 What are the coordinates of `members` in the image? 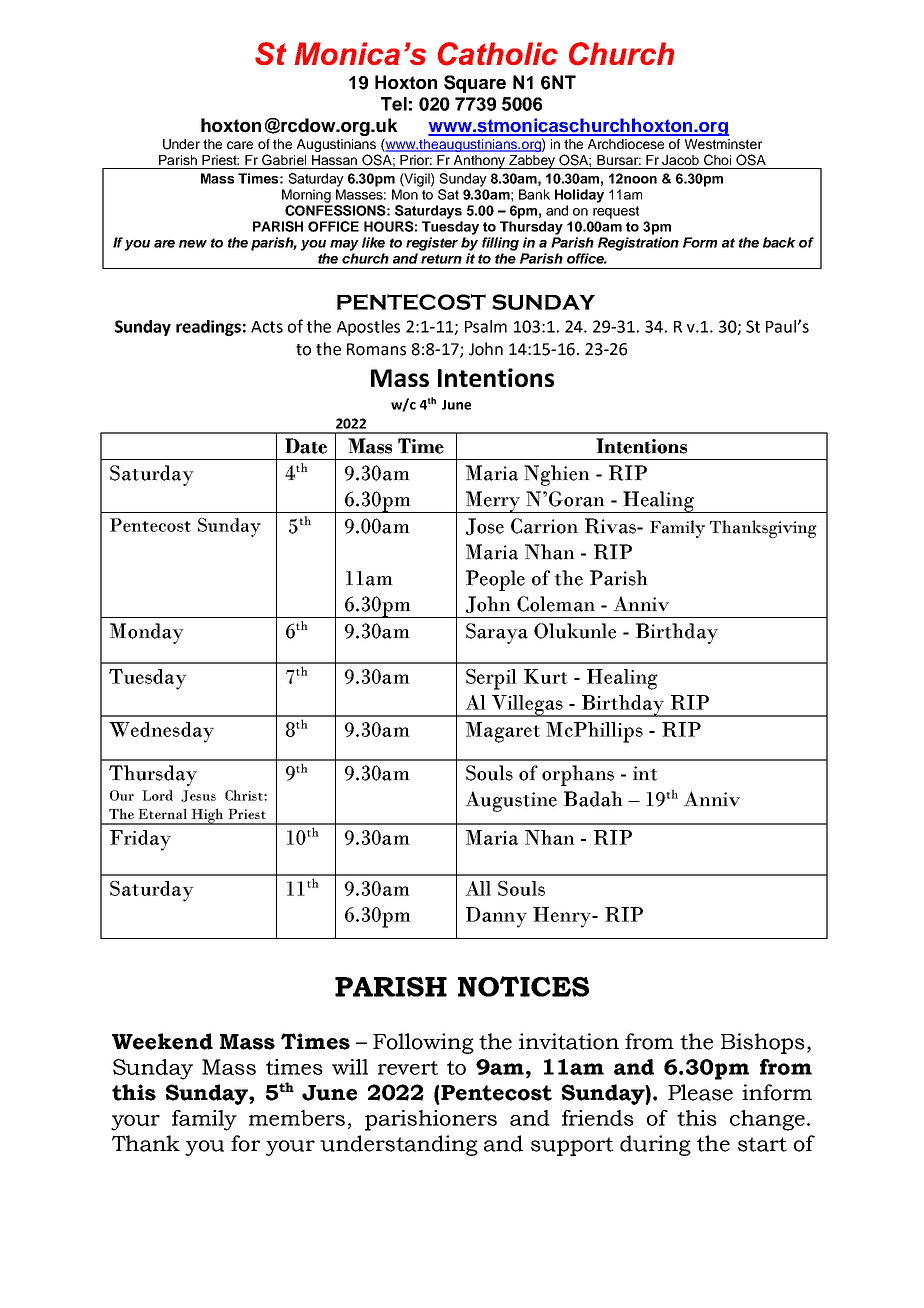 It's located at (297, 1118).
